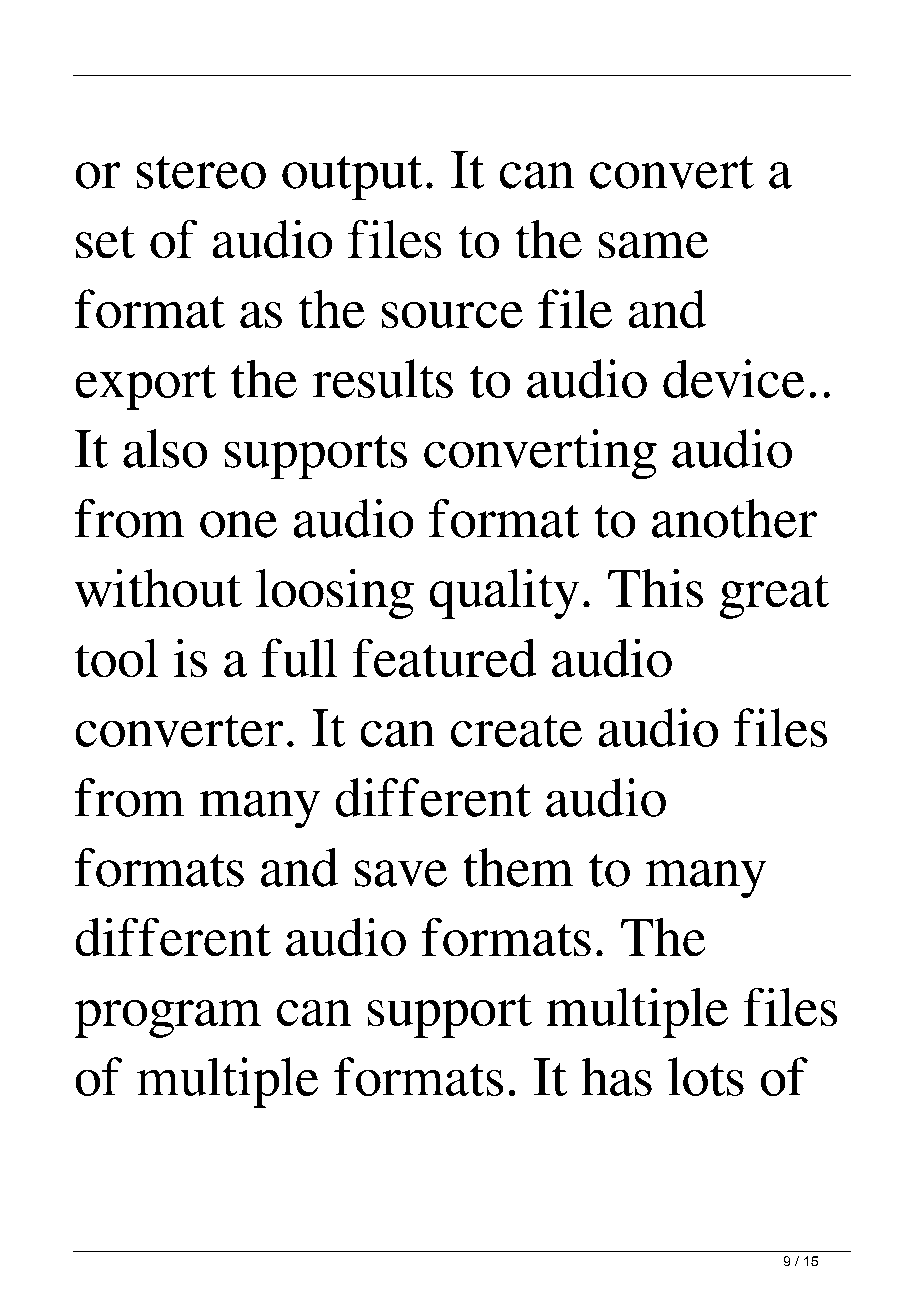 The image size is (924, 1301). Describe the element at coordinates (201, 172) in the screenshot. I see `stereo` at that location.
